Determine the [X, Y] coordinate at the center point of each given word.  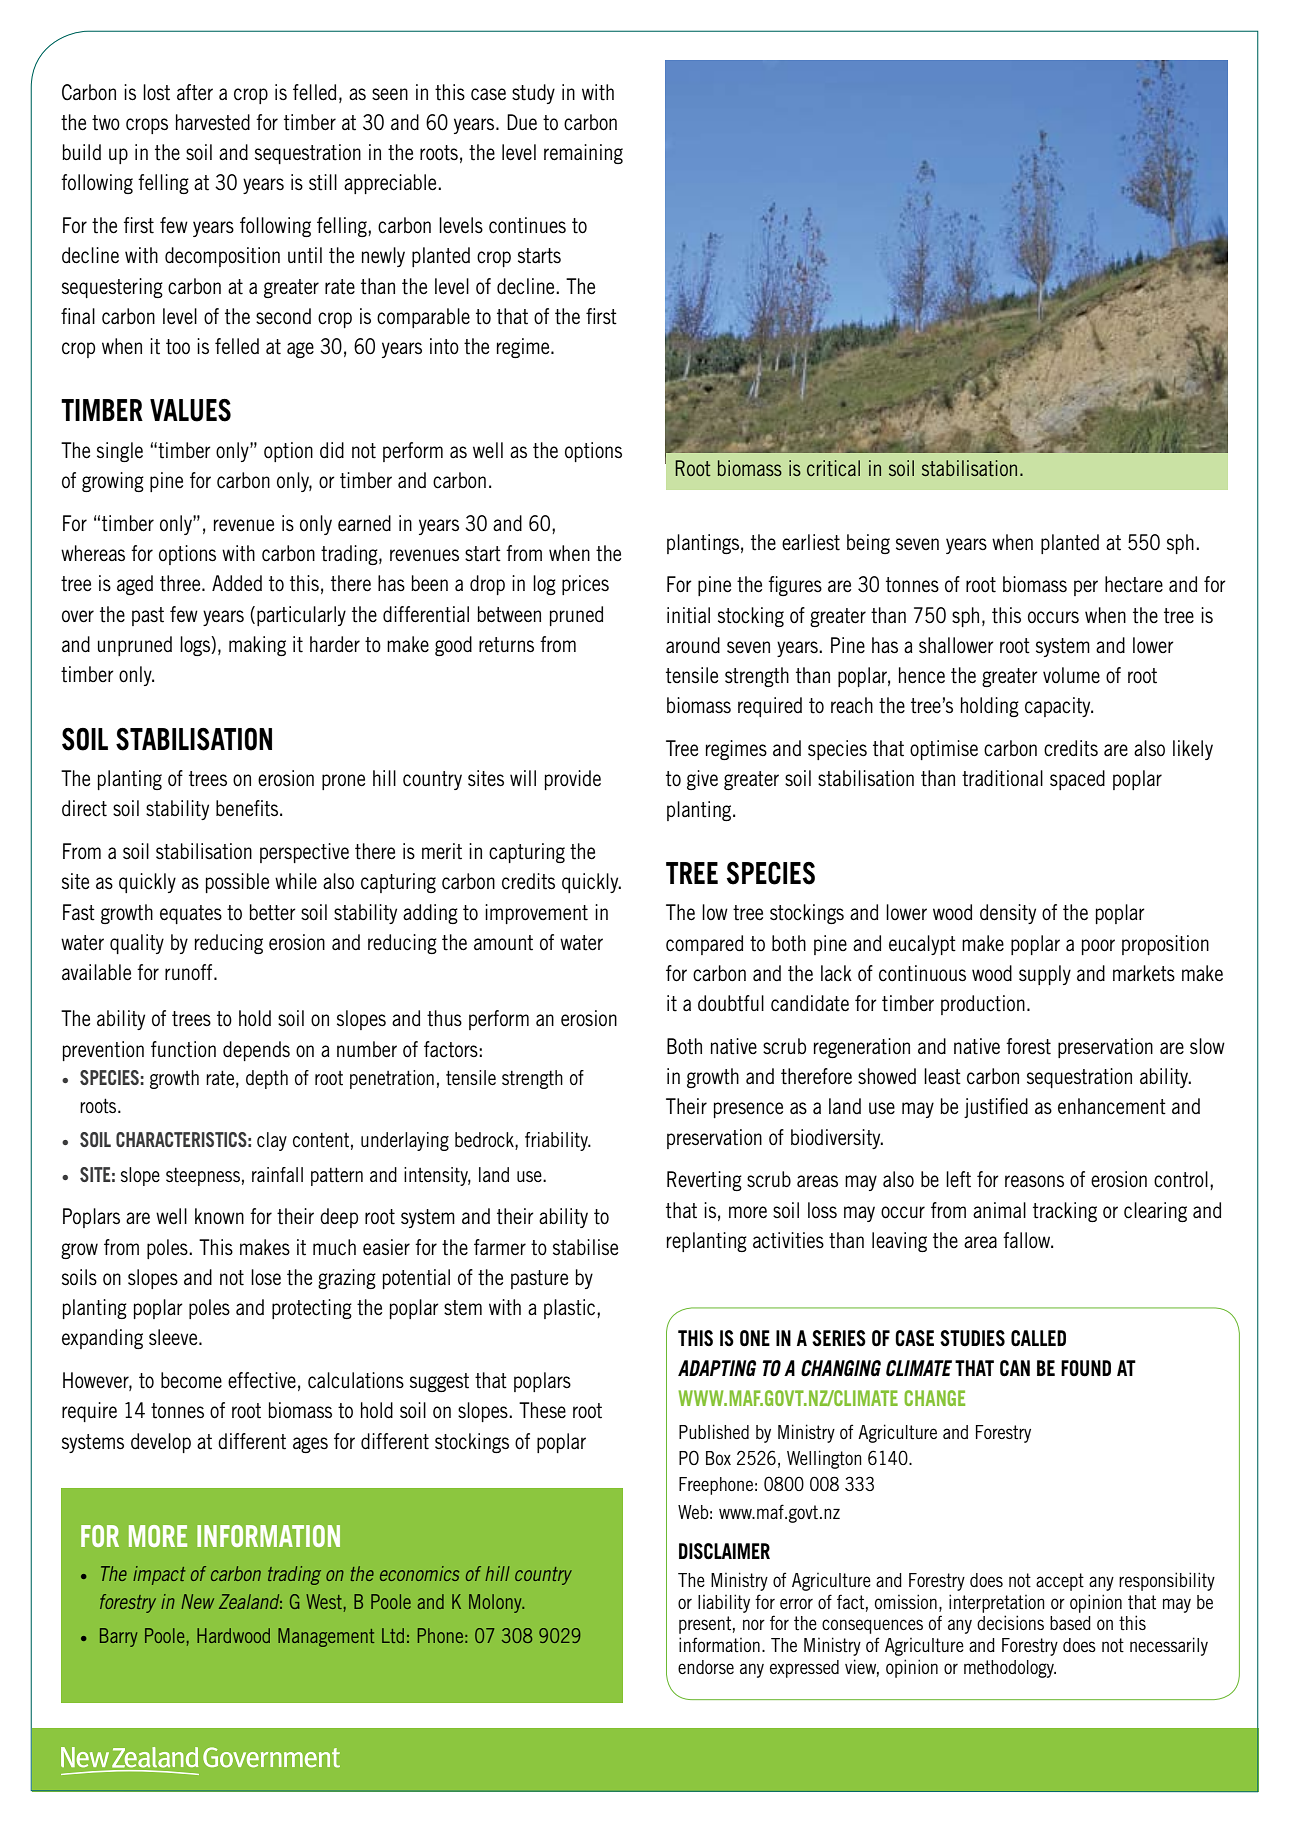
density [1008, 914]
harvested [213, 122]
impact [159, 1575]
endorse [706, 1667]
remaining [583, 154]
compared [704, 945]
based [1070, 1623]
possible [237, 883]
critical [833, 468]
